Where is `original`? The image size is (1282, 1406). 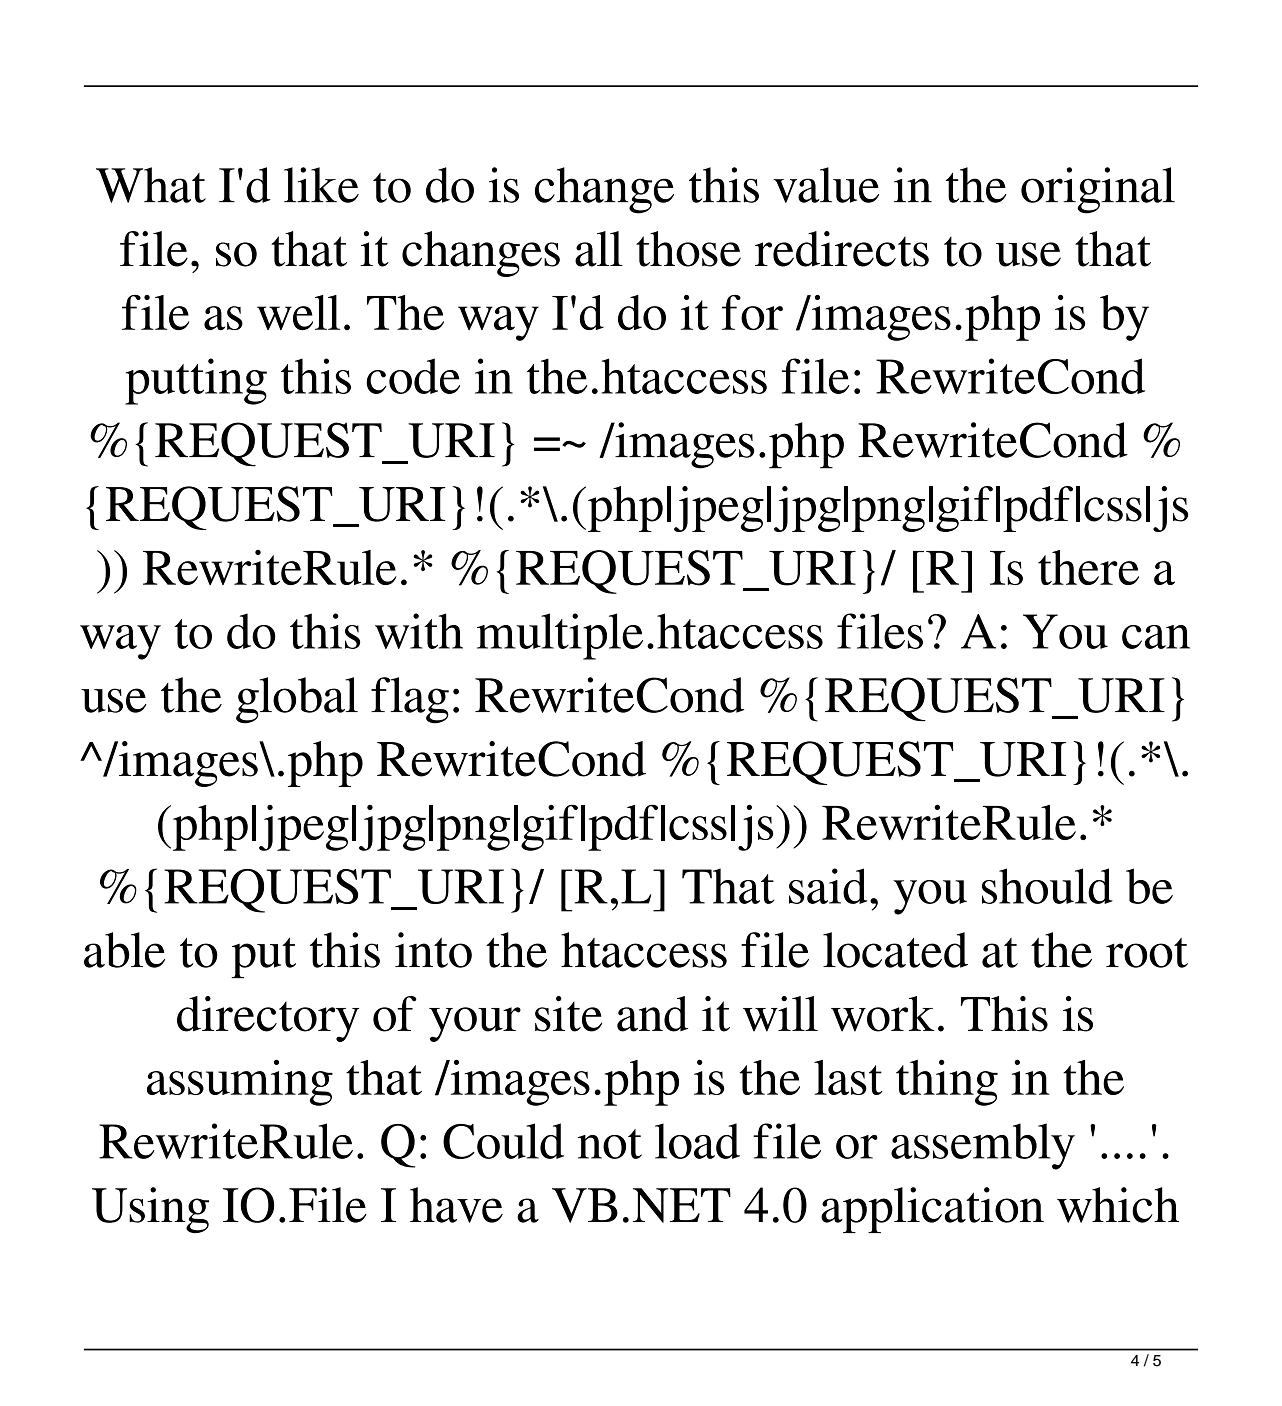
original is located at coordinates (1098, 190).
